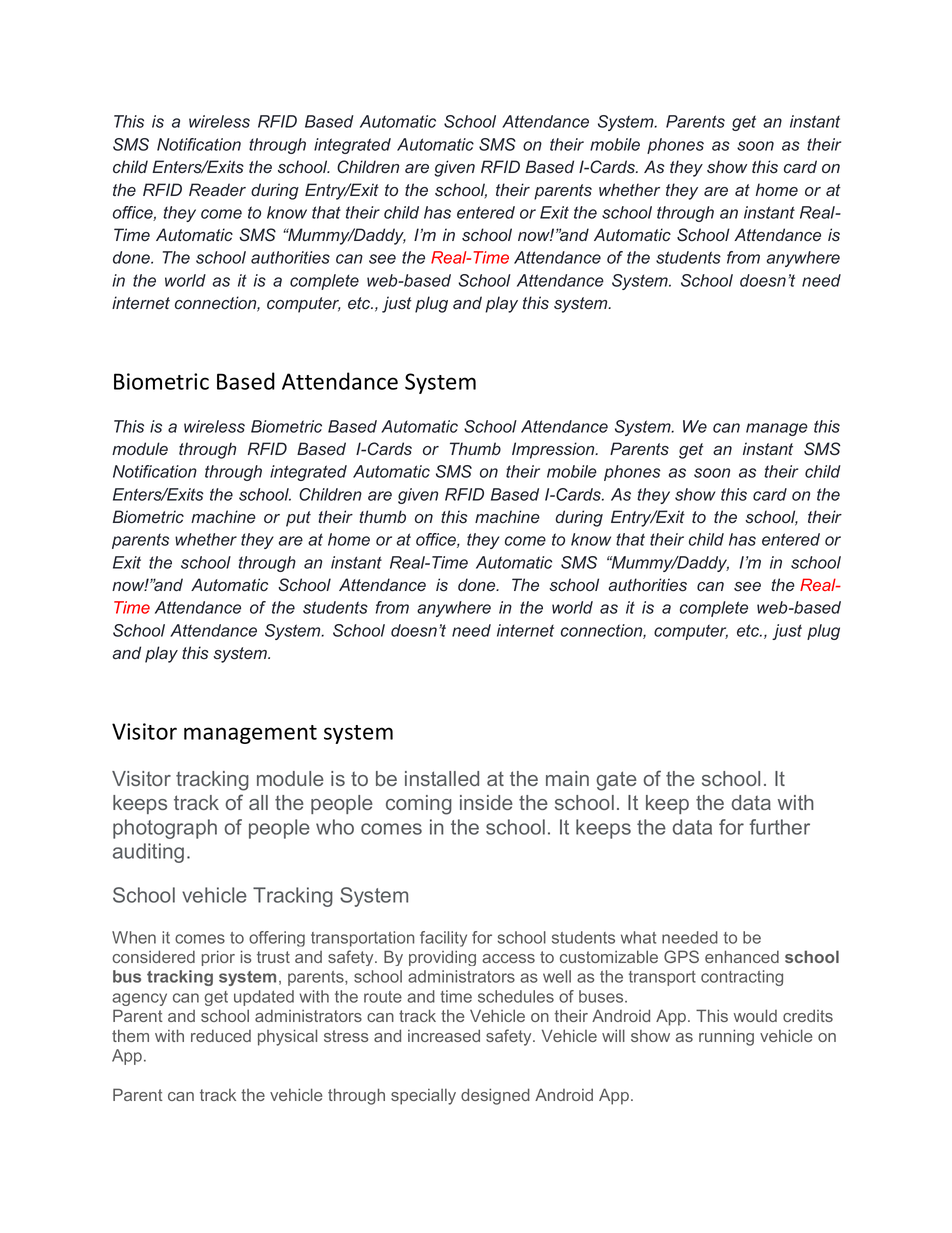 Image resolution: width=952 pixels, height=1233 pixels. I want to click on auditing, so click(148, 853).
